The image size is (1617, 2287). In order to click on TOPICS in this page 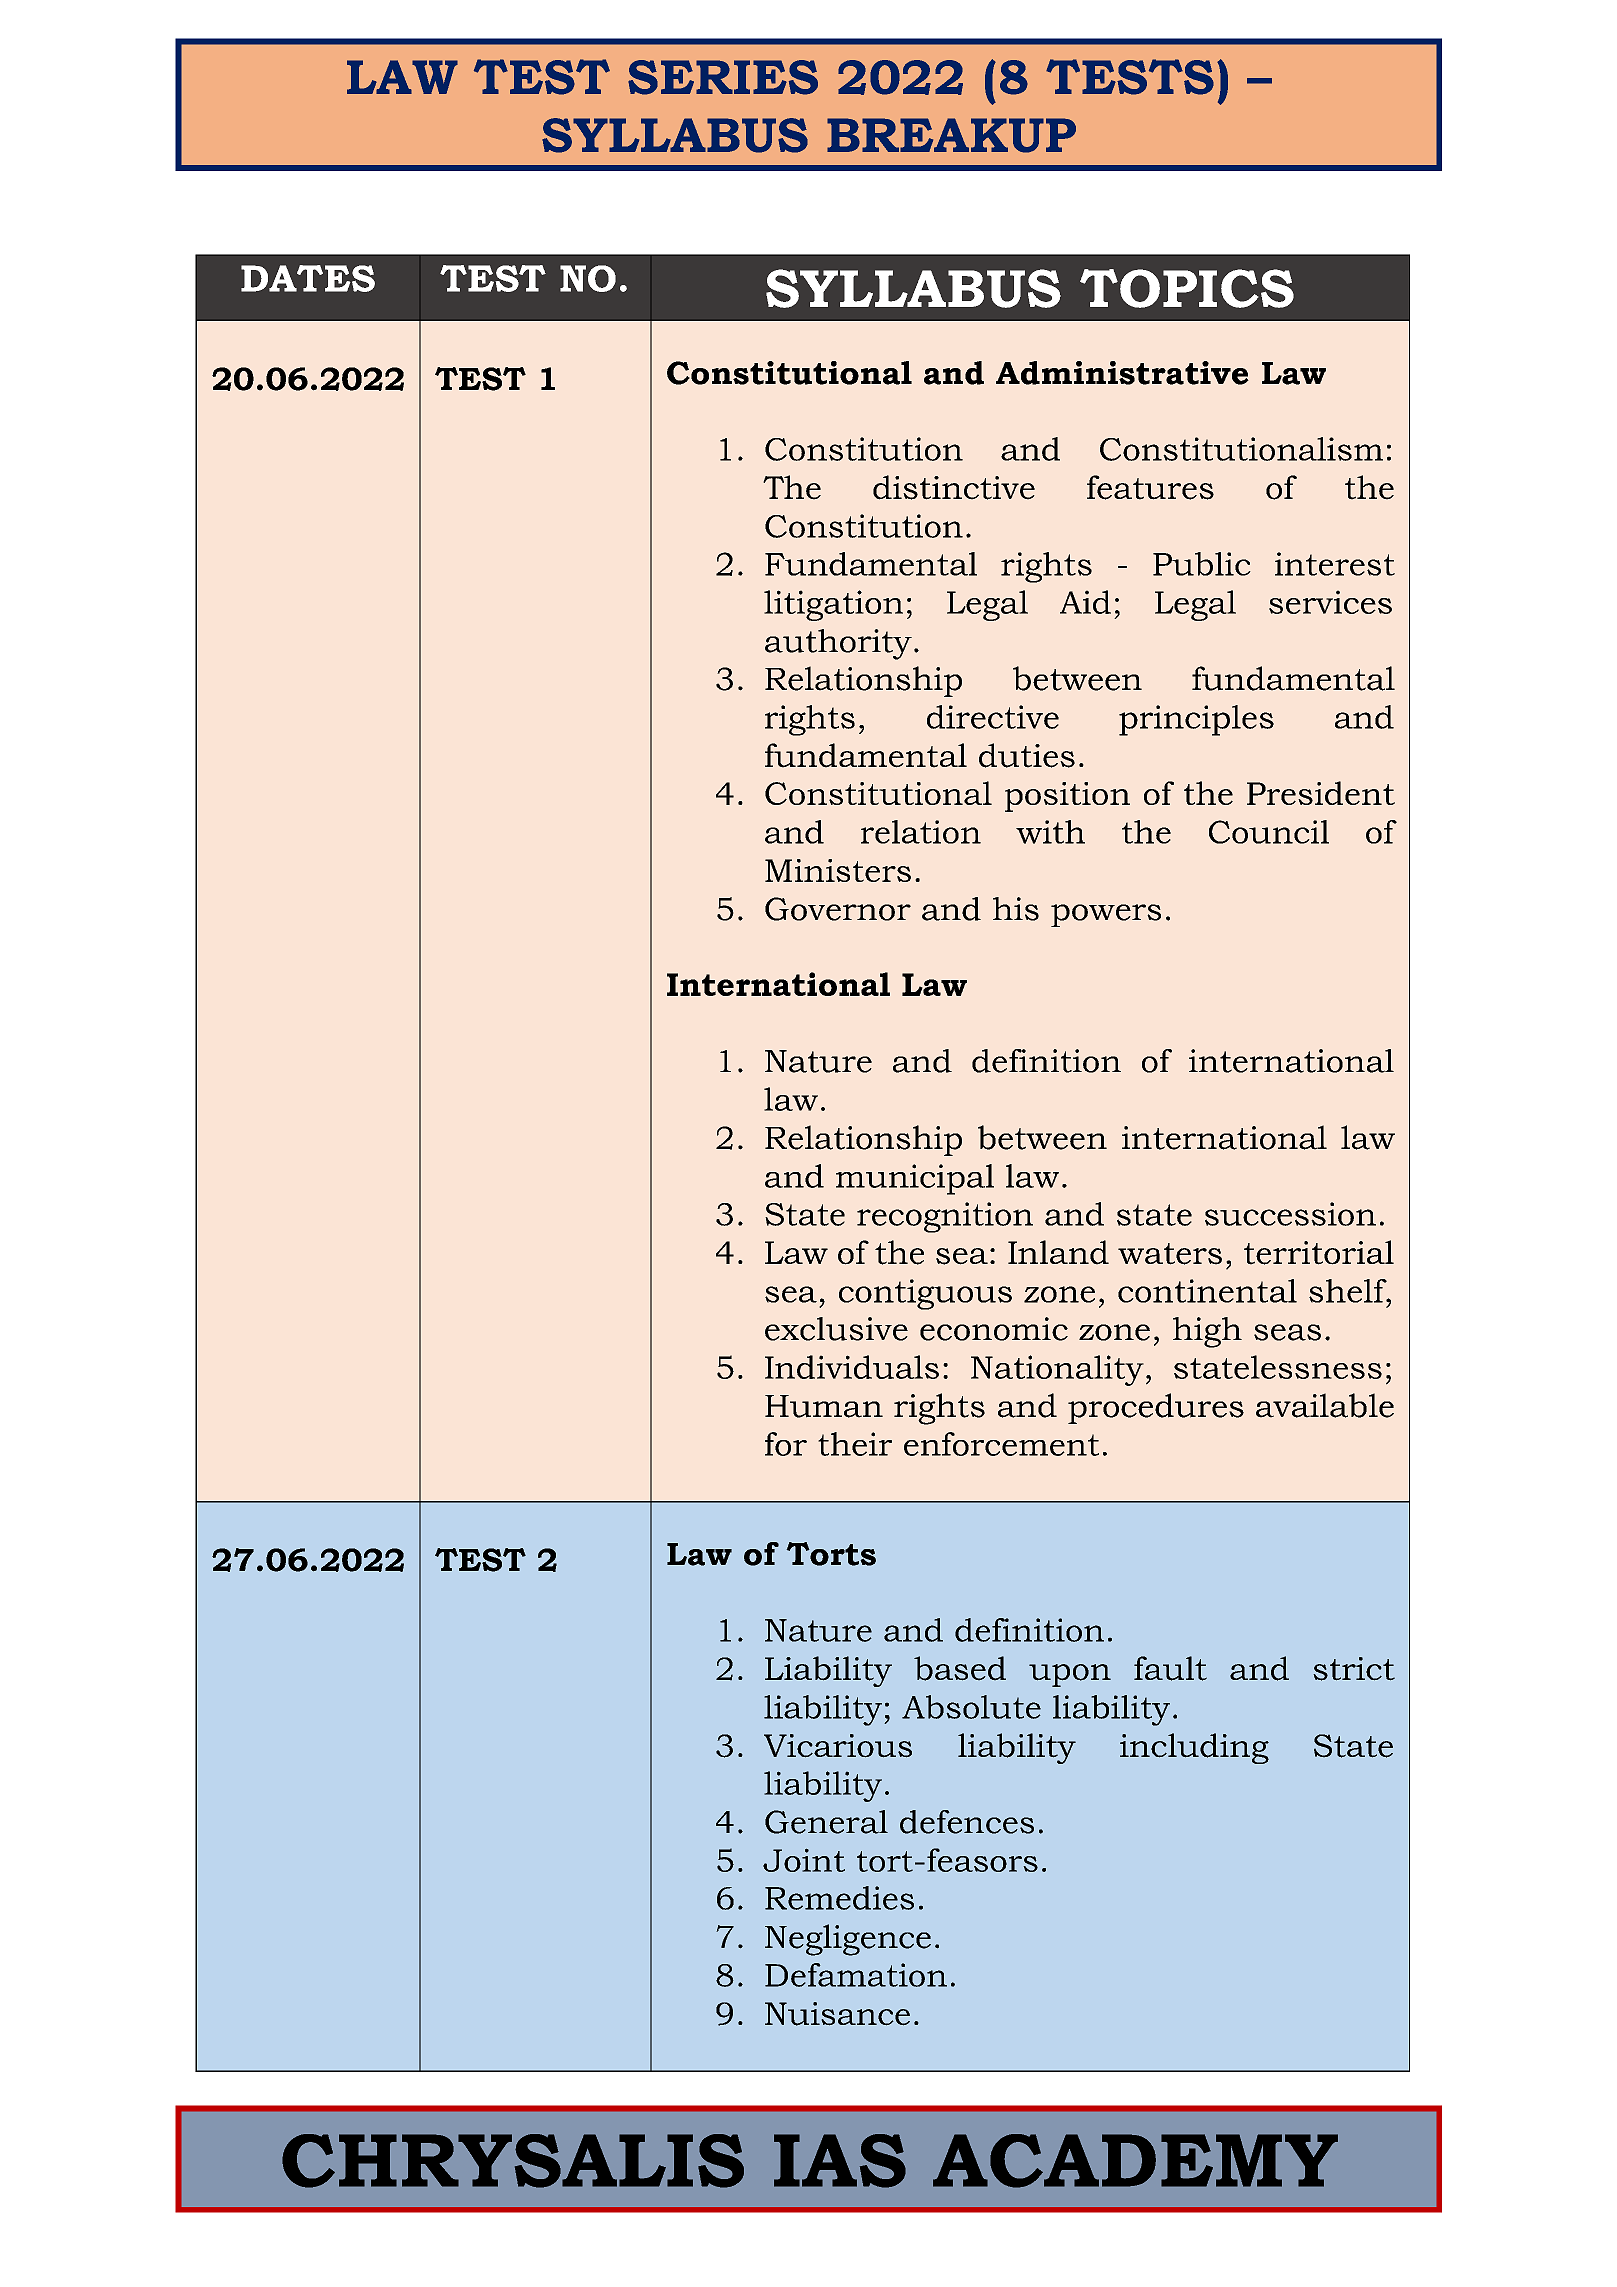, I will do `click(1187, 288)`.
